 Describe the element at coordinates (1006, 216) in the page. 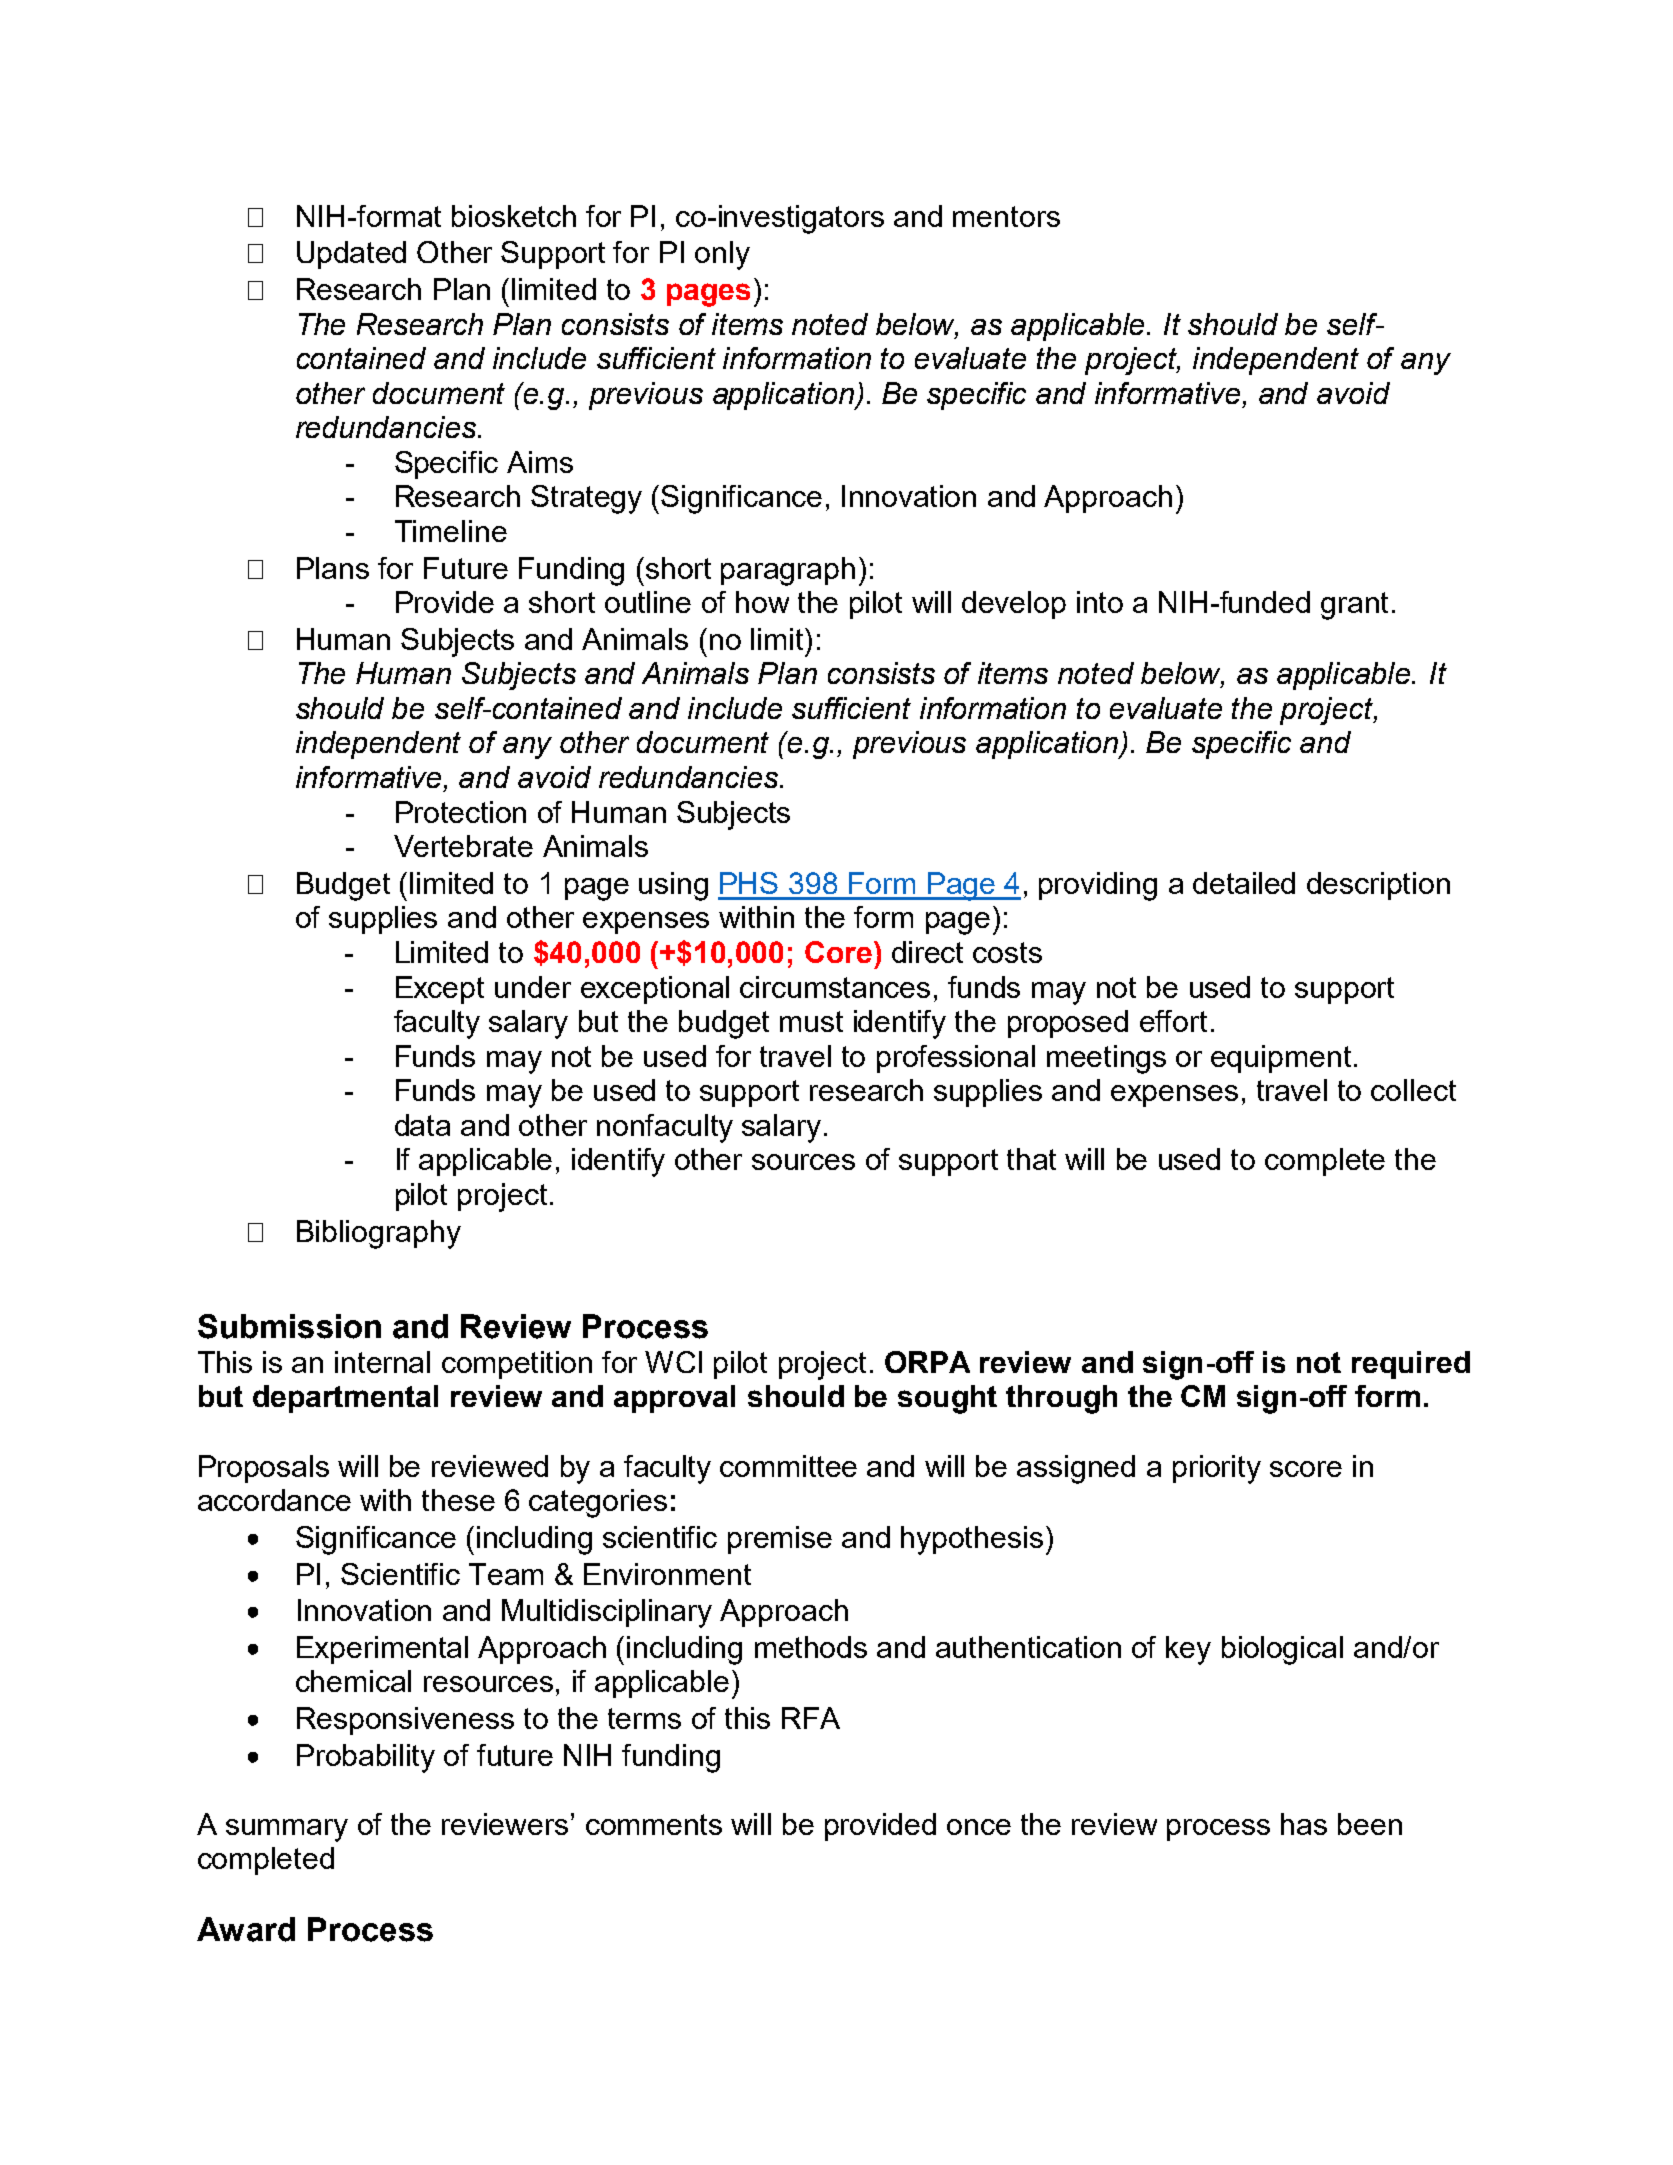

I see `mentors` at that location.
